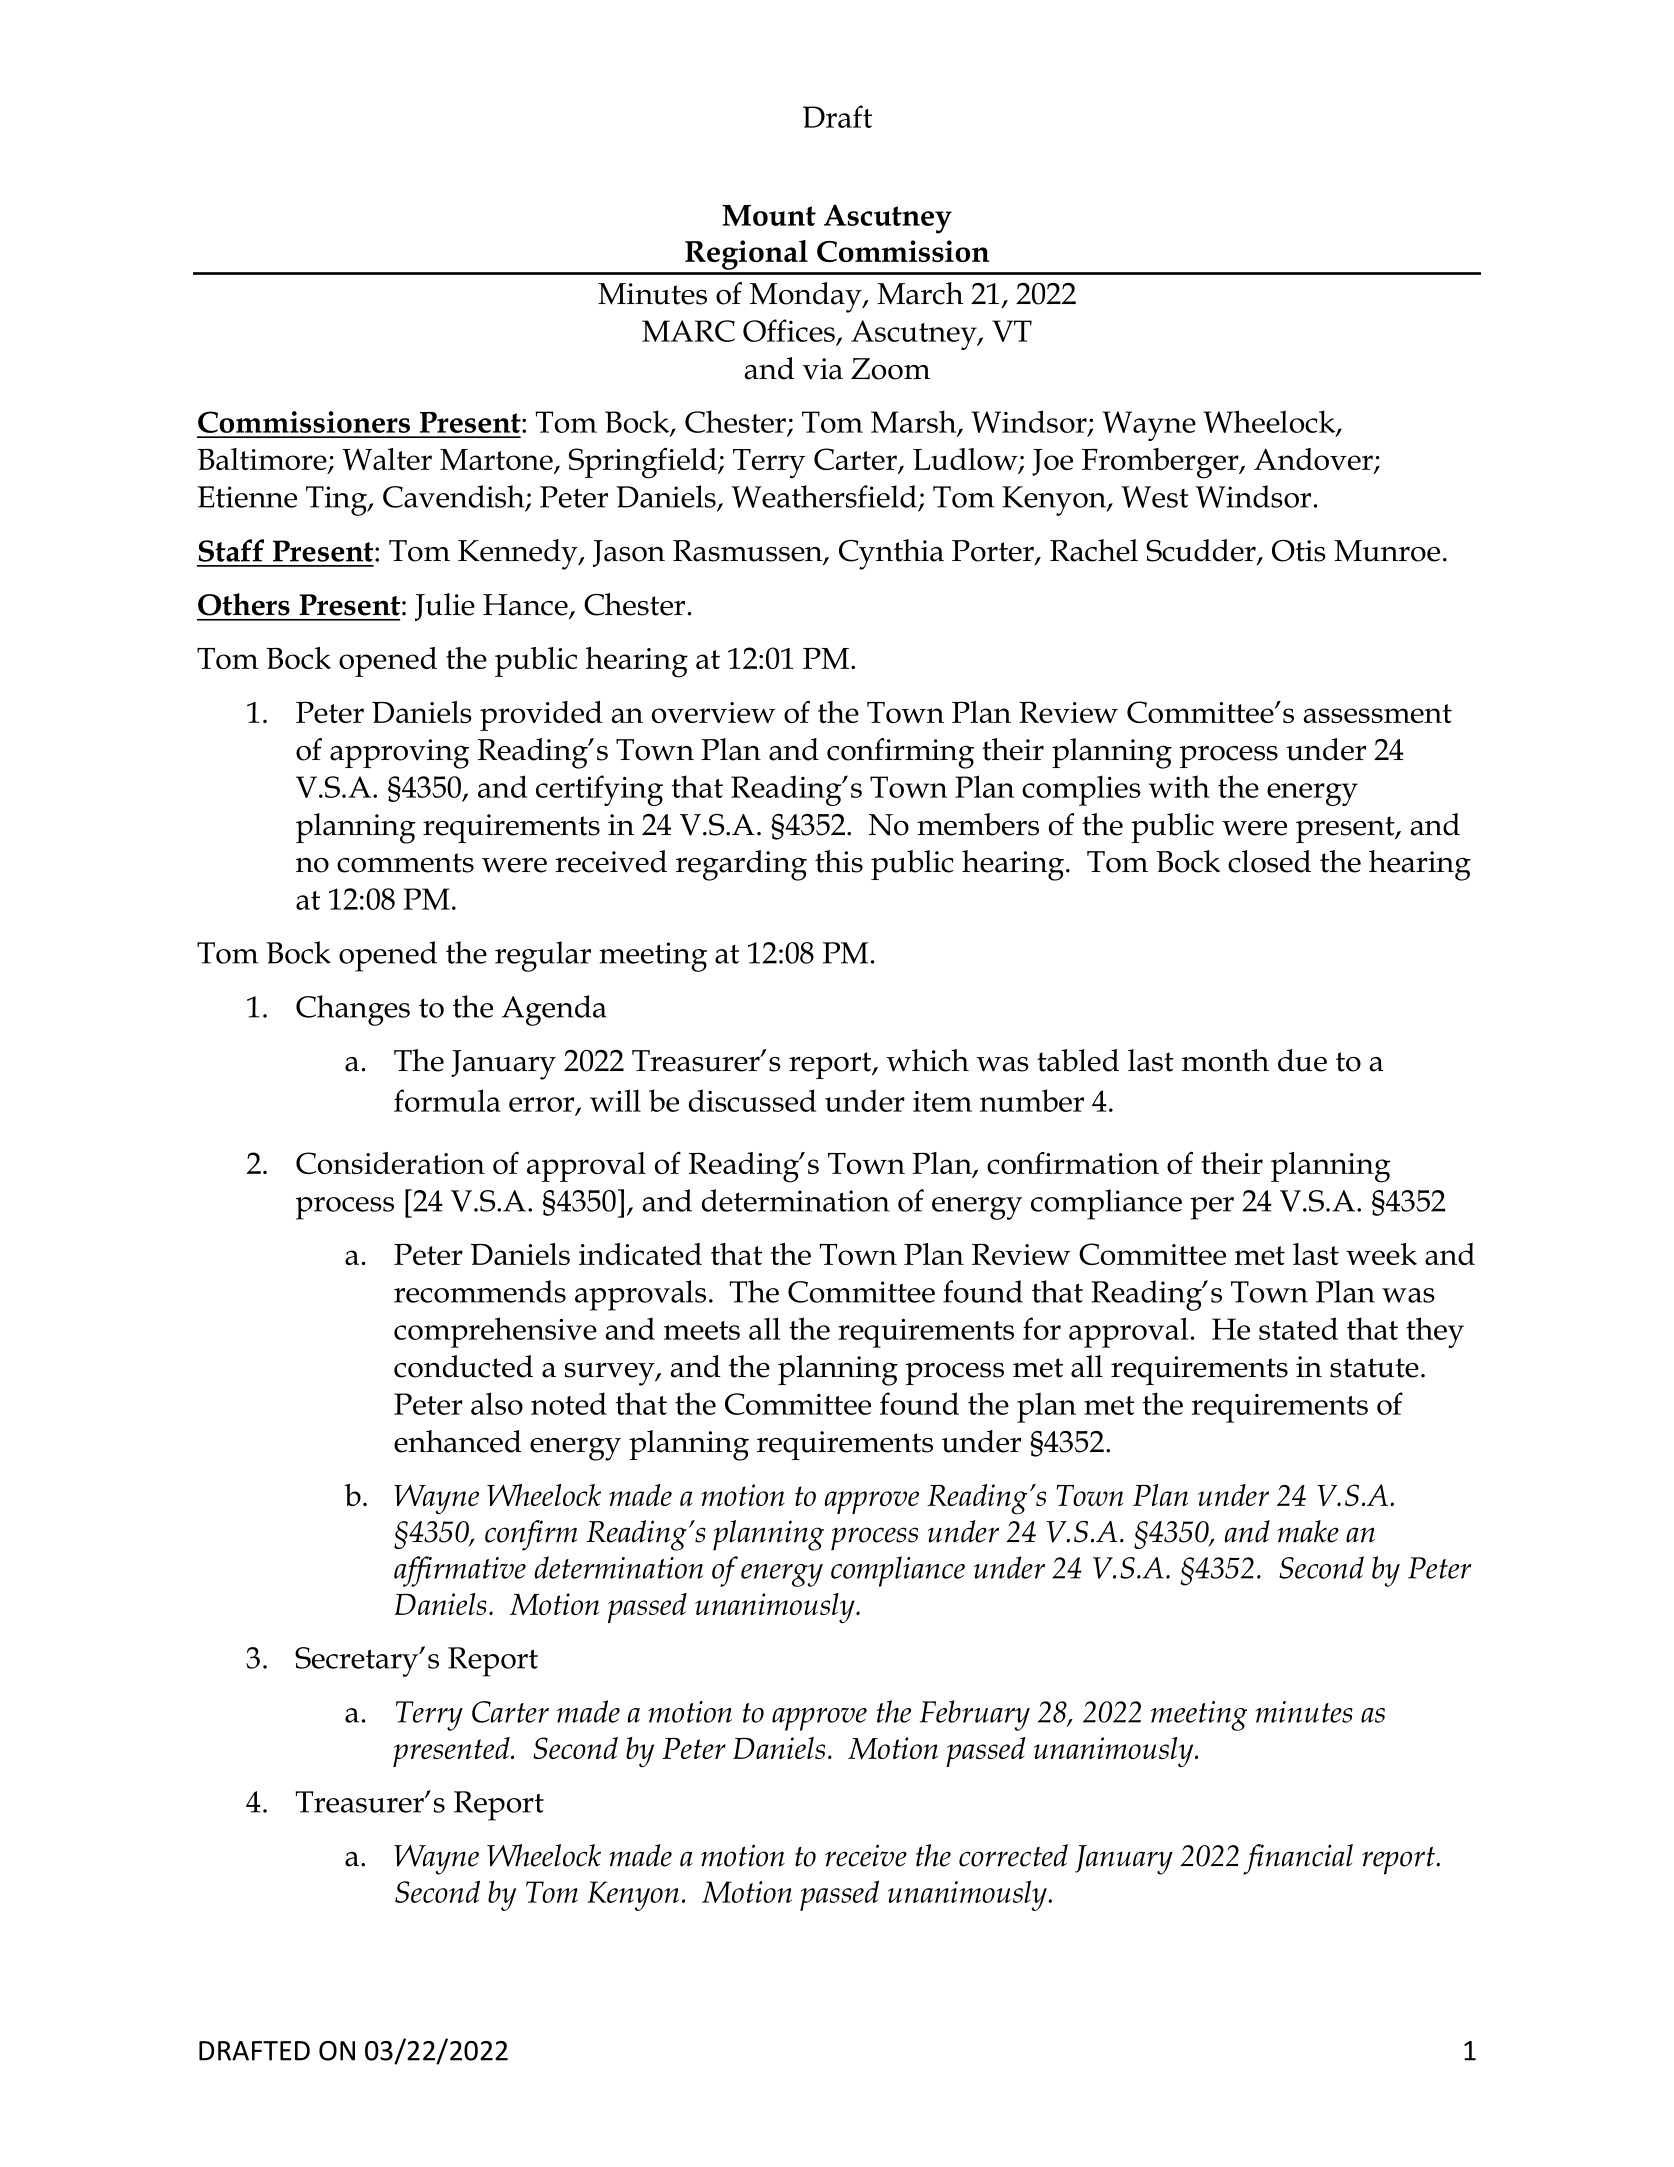 The height and width of the screenshot is (2167, 1674). Describe the element at coordinates (713, 712) in the screenshot. I see `overview` at that location.
